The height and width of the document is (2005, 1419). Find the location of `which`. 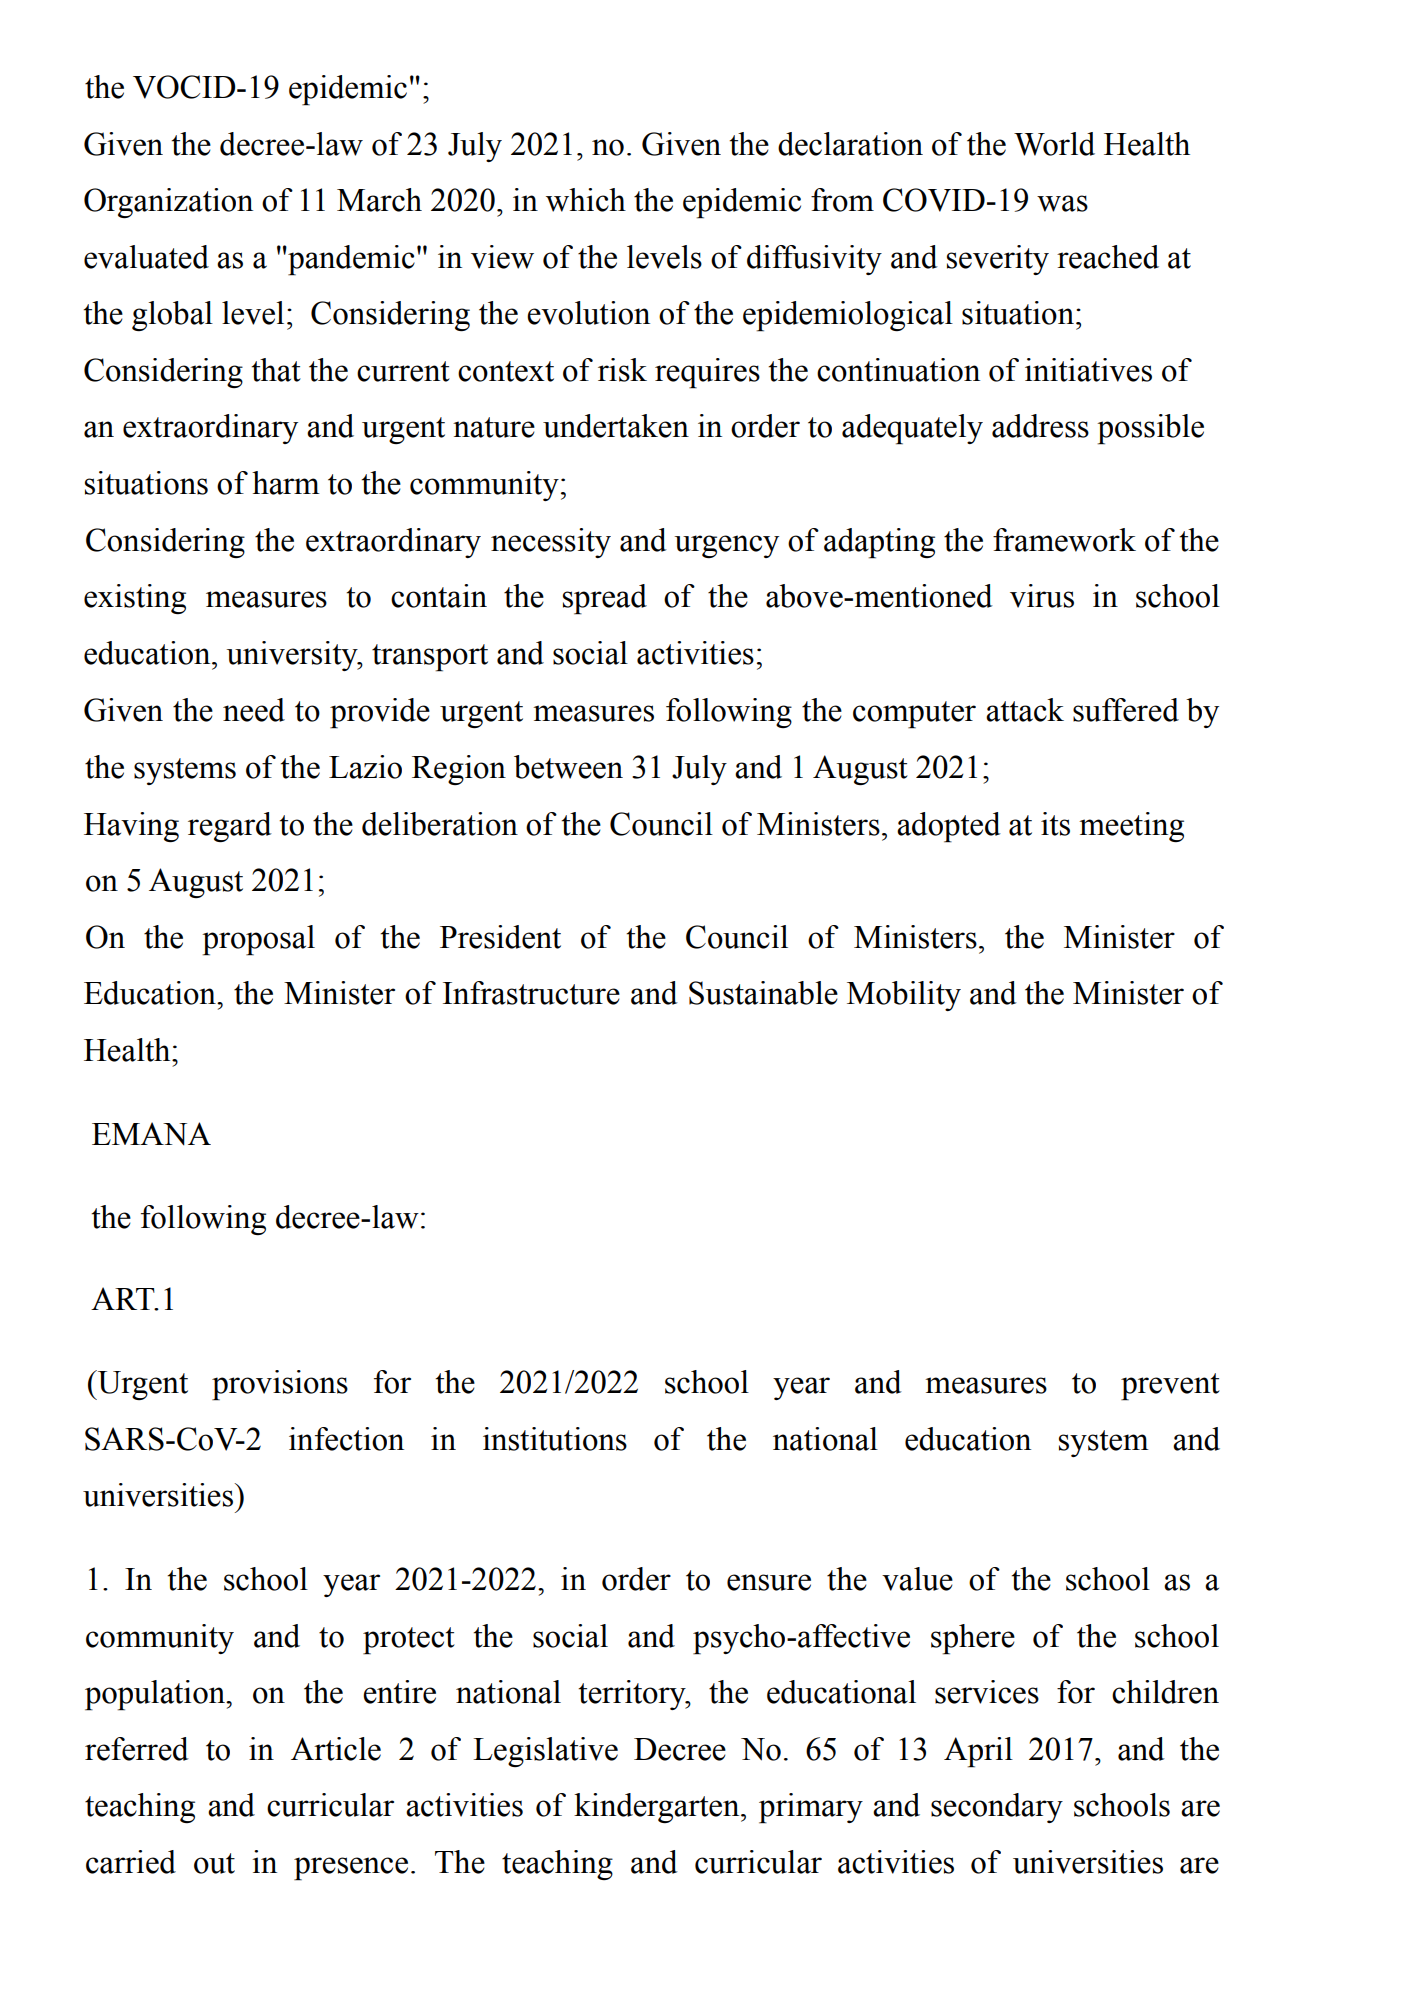

which is located at coordinates (586, 200).
